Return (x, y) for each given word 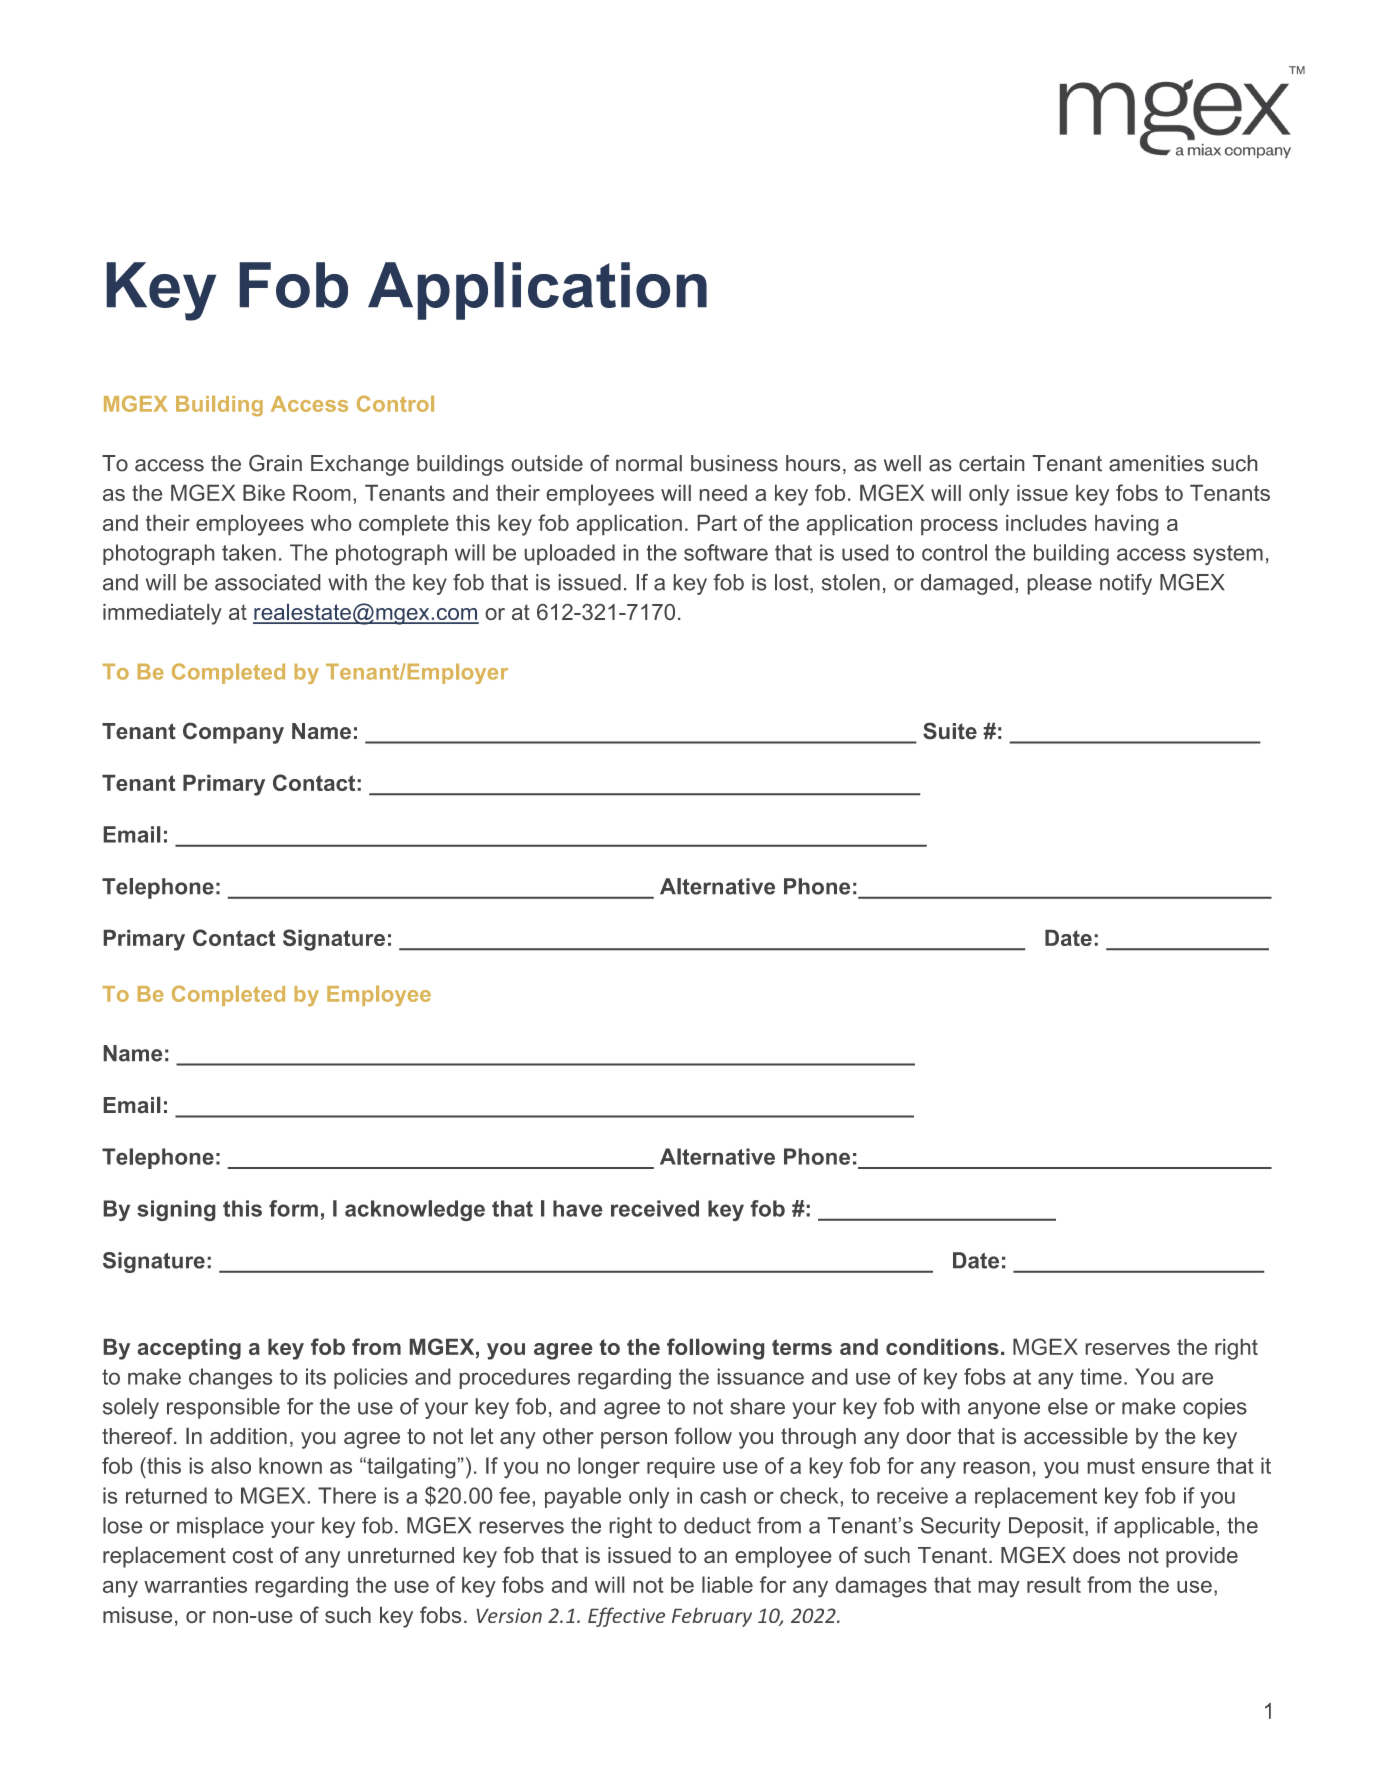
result (1054, 1584)
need (723, 493)
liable (727, 1584)
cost (253, 1555)
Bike (264, 493)
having (1126, 525)
